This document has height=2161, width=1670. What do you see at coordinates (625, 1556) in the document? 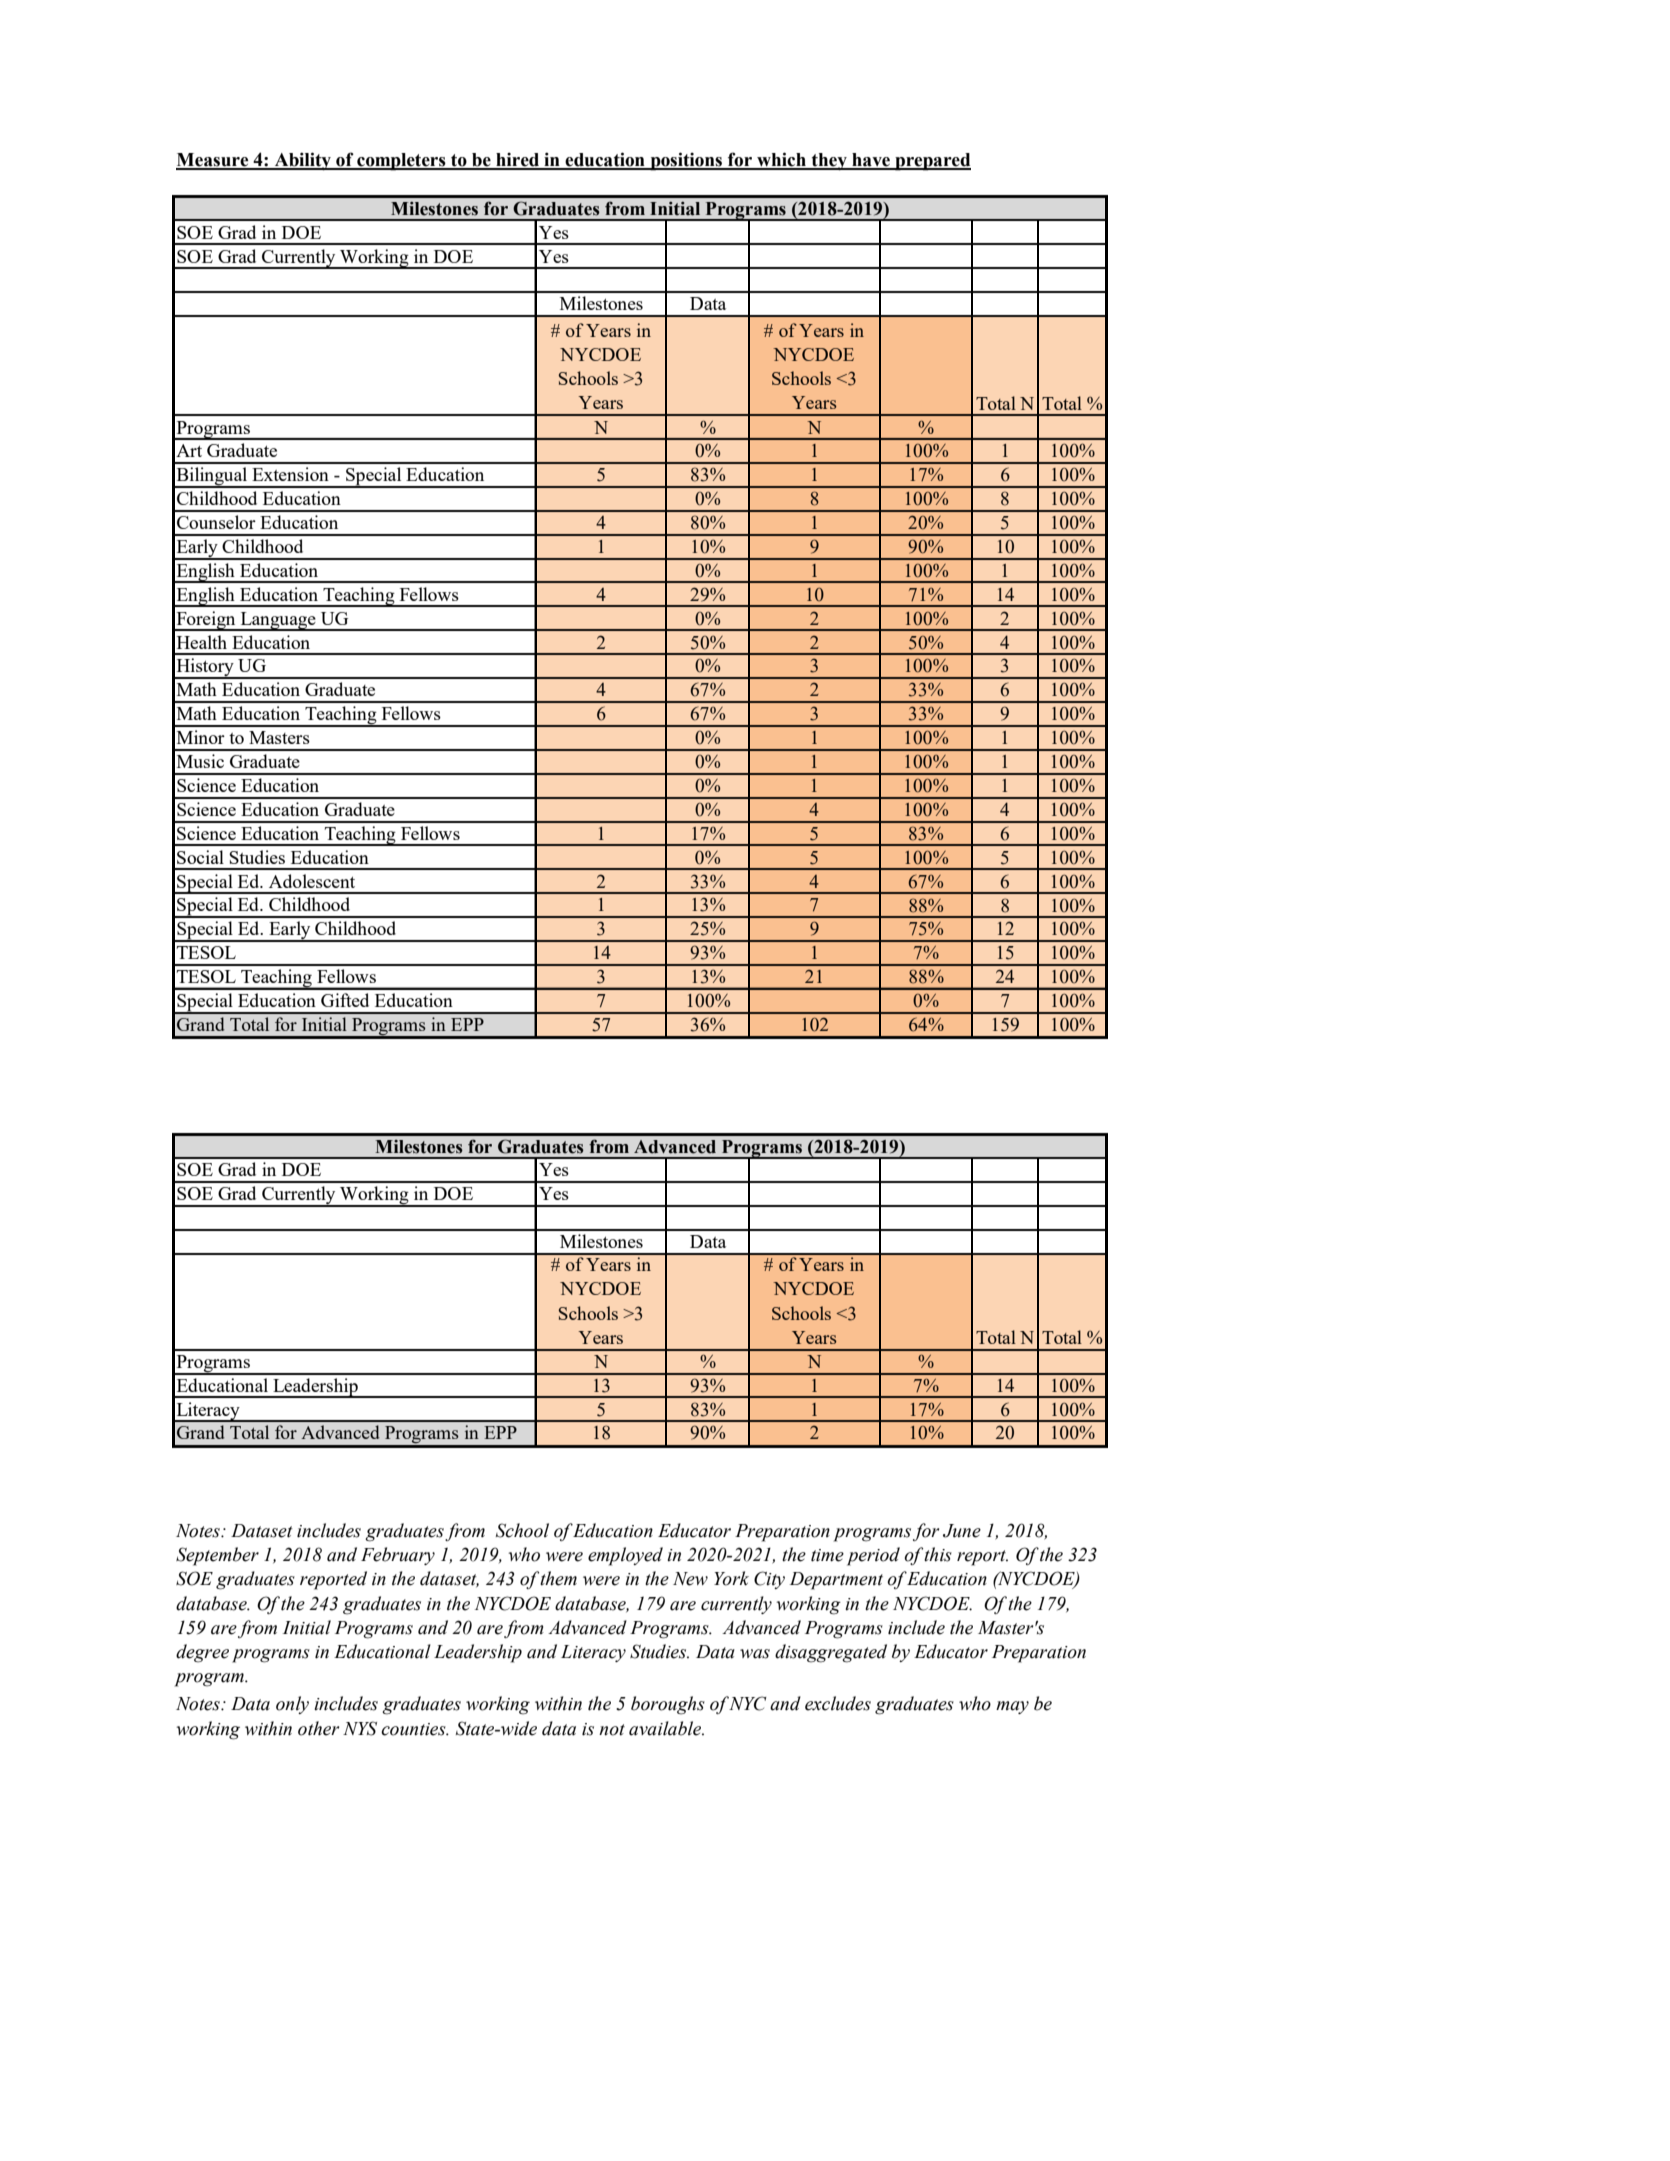
I see `employed` at bounding box center [625, 1556].
